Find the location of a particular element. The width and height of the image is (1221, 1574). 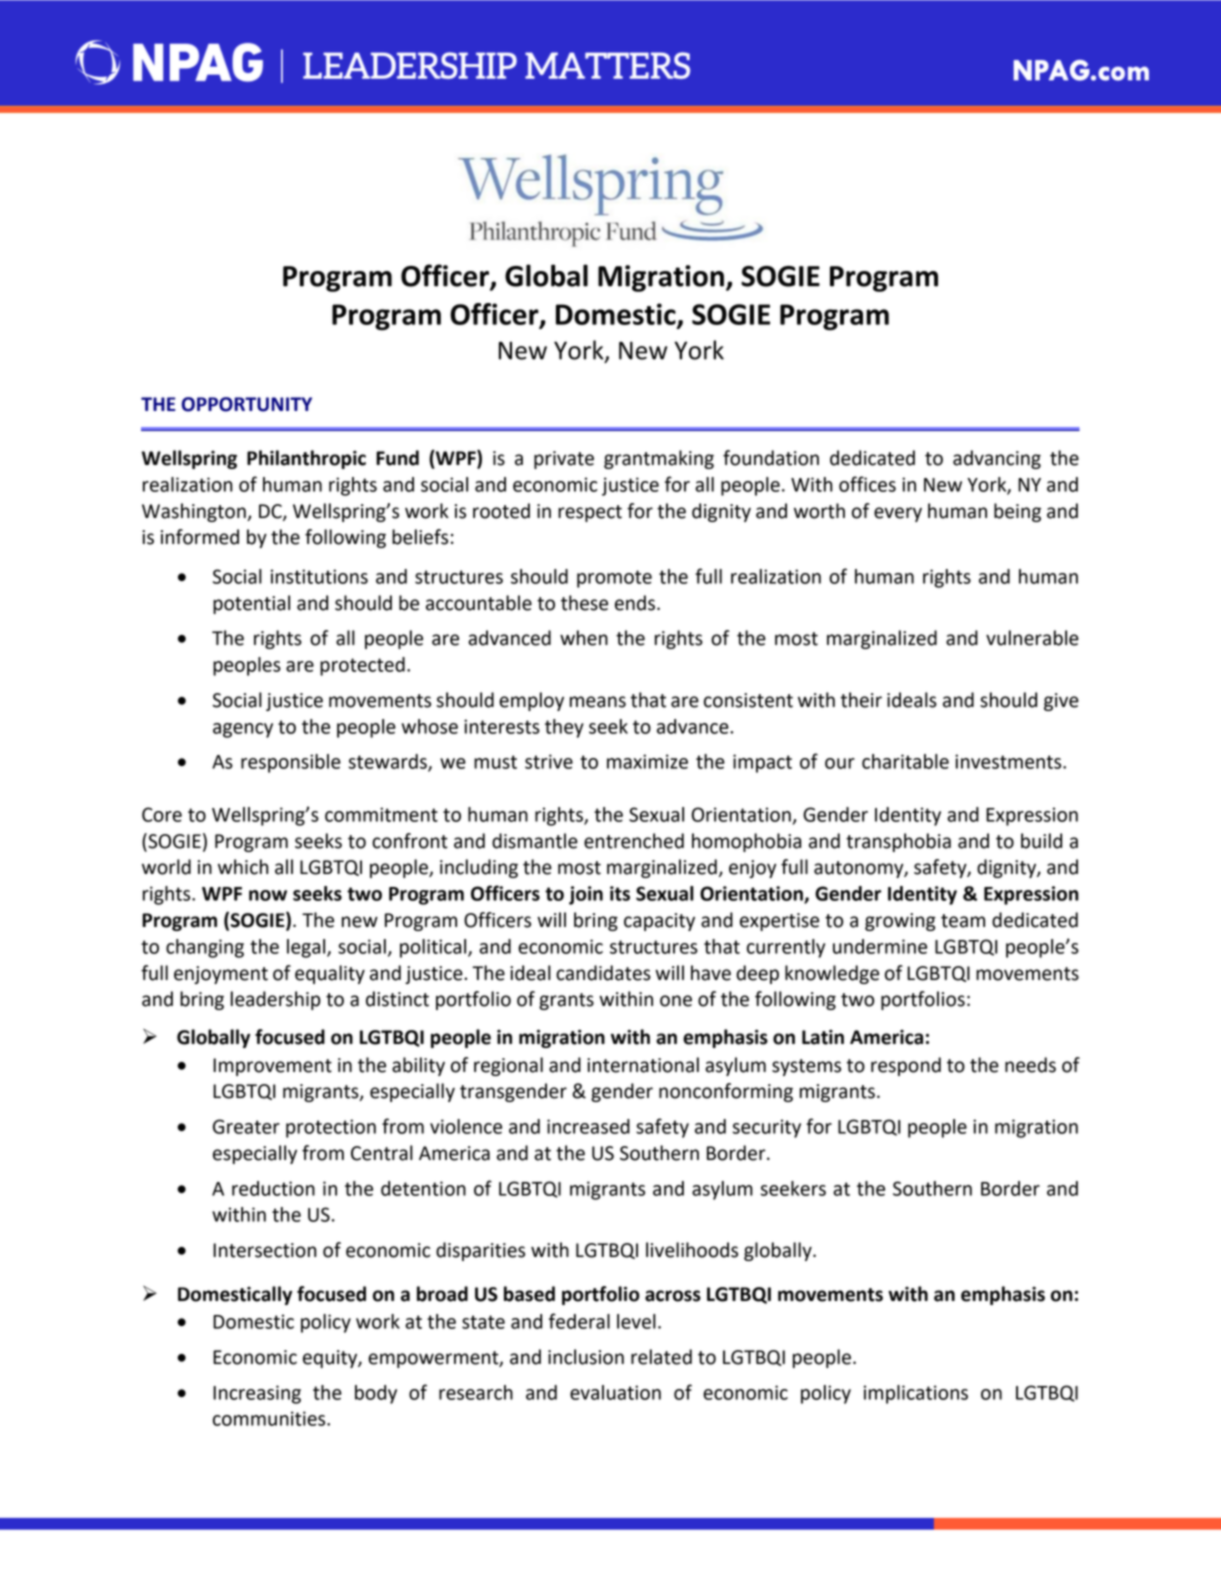

advancing is located at coordinates (997, 459).
